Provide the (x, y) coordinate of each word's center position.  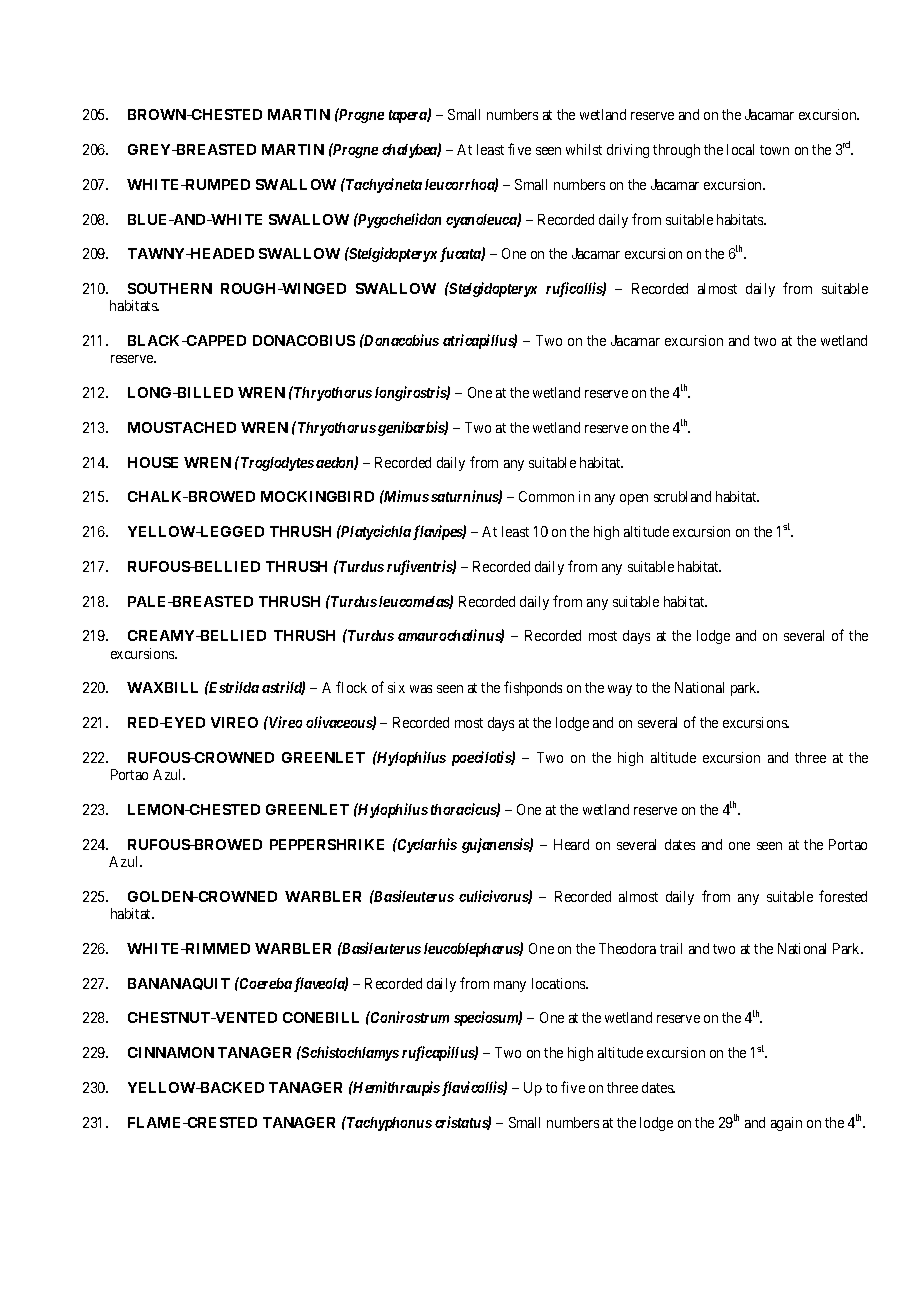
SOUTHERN (170, 288)
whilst (584, 149)
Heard (571, 844)
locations (559, 983)
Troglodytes (276, 463)
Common (546, 496)
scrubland (682, 496)
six (396, 687)
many (510, 986)
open (634, 499)
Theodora (627, 948)
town (774, 150)
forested (843, 896)
